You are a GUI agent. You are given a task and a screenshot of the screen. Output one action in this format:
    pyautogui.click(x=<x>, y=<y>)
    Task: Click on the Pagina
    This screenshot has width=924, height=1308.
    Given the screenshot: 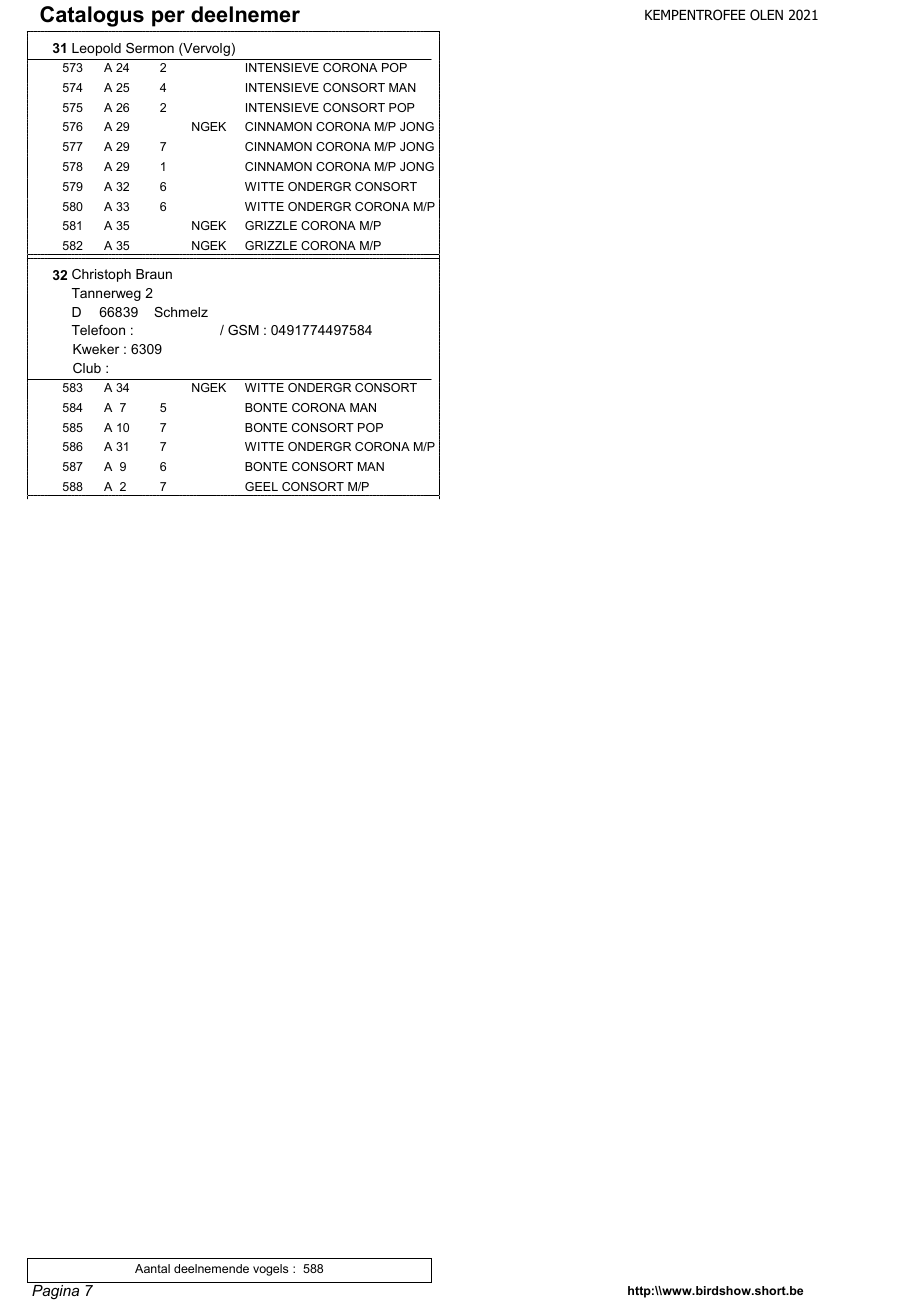 What is the action you would take?
    pyautogui.click(x=56, y=1290)
